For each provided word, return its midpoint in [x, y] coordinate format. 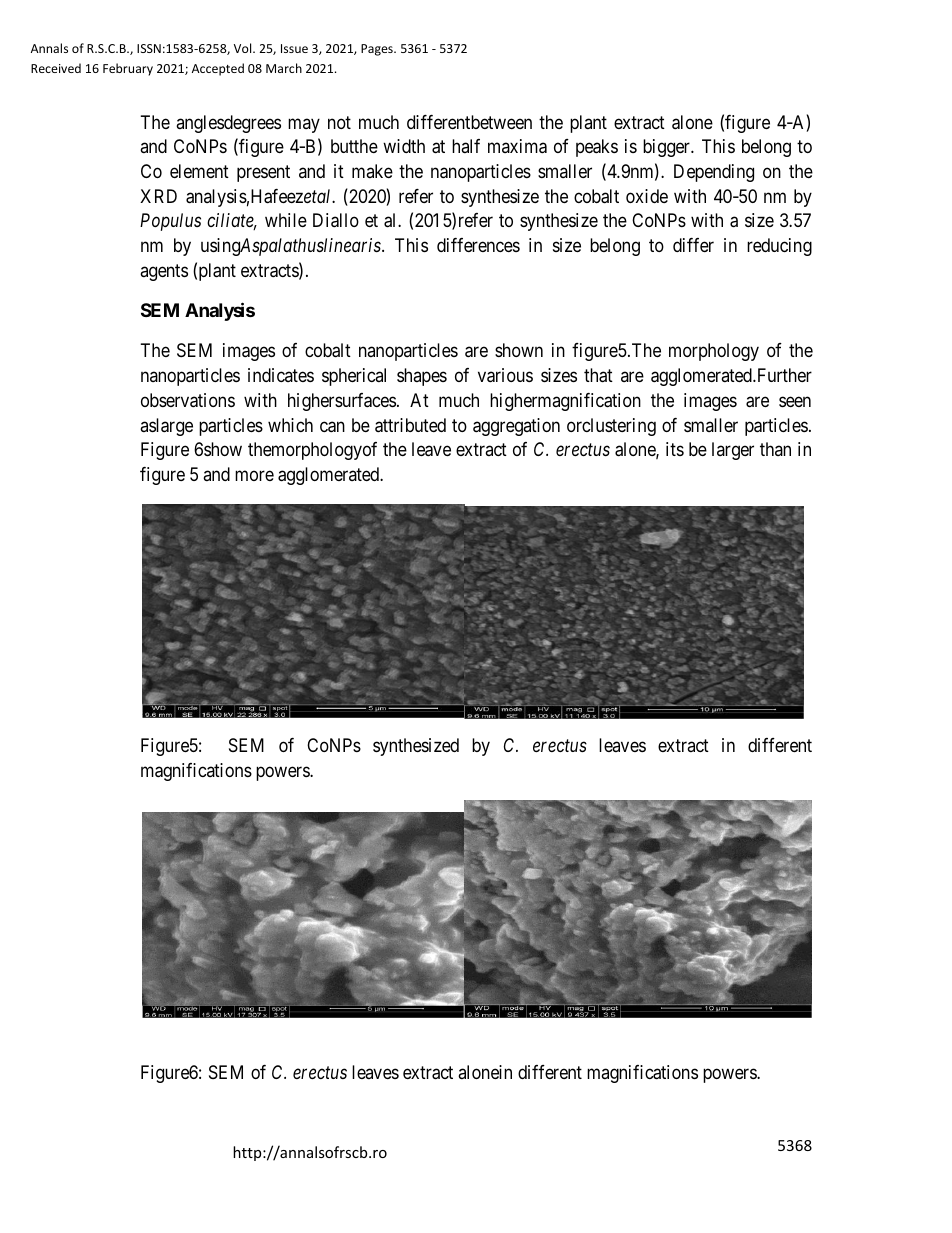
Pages [378, 50]
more [254, 475]
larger [733, 451]
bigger [667, 148]
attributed [410, 425]
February [128, 69]
